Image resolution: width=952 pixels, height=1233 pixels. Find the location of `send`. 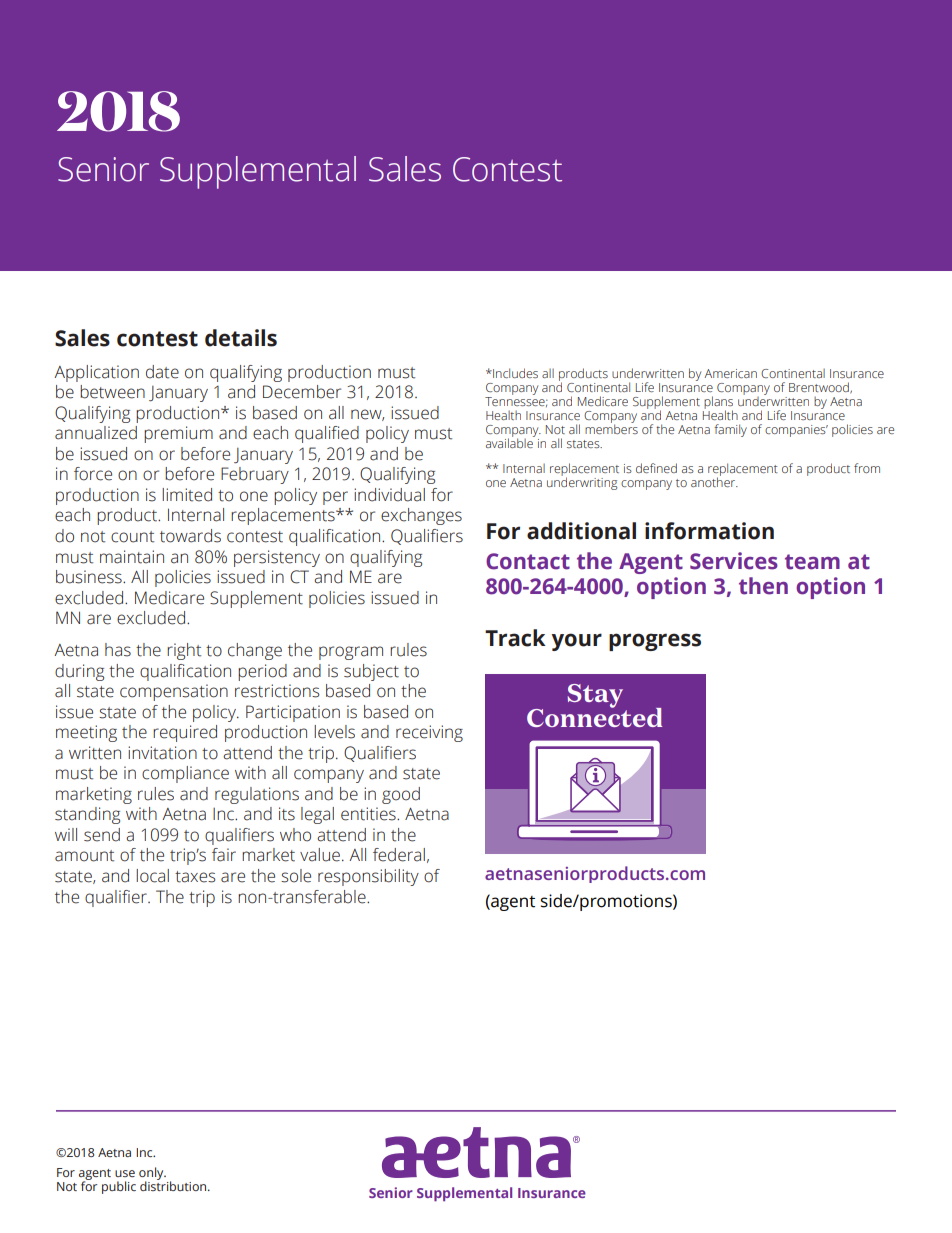

send is located at coordinates (102, 835).
